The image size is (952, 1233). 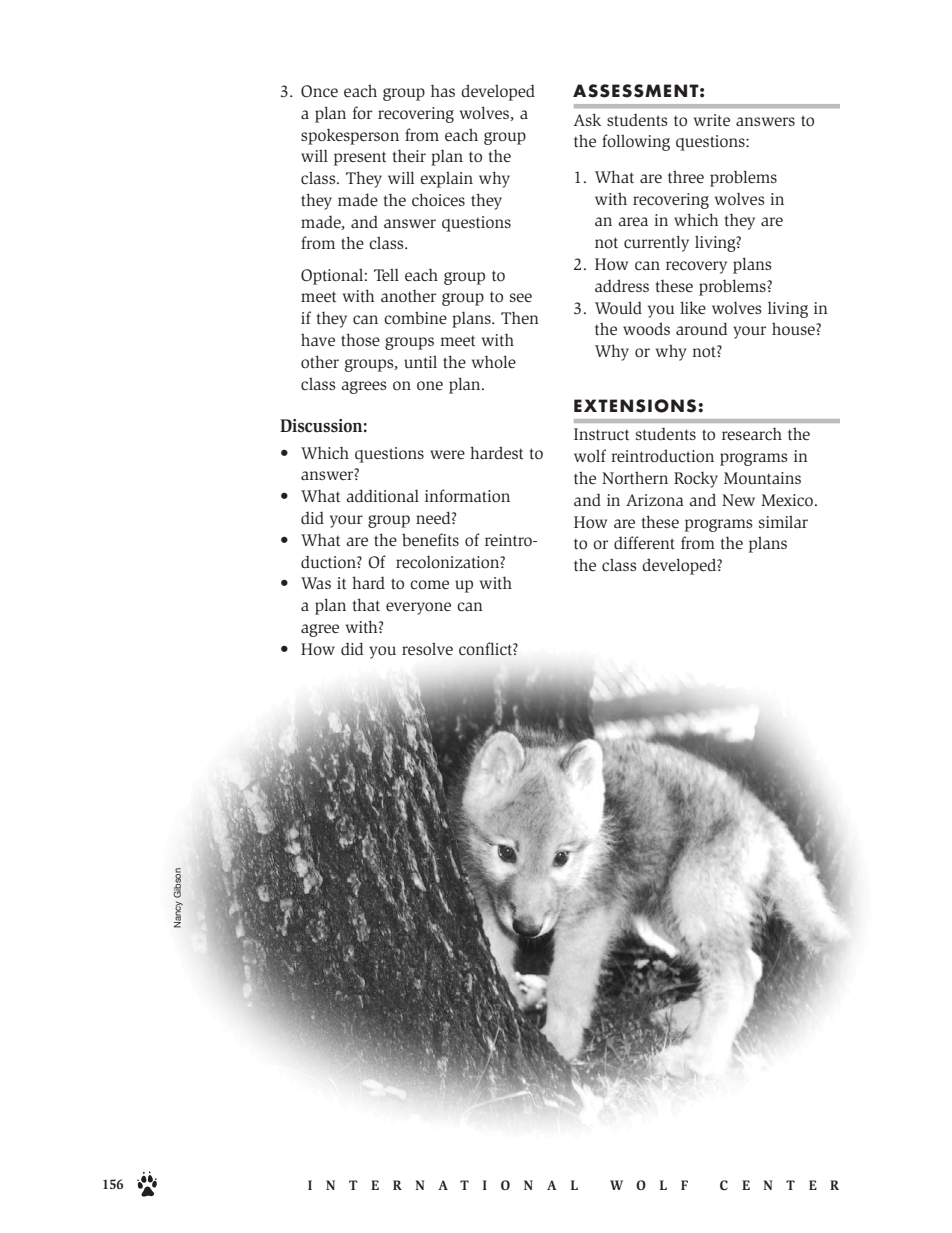 I want to click on write, so click(x=712, y=120).
